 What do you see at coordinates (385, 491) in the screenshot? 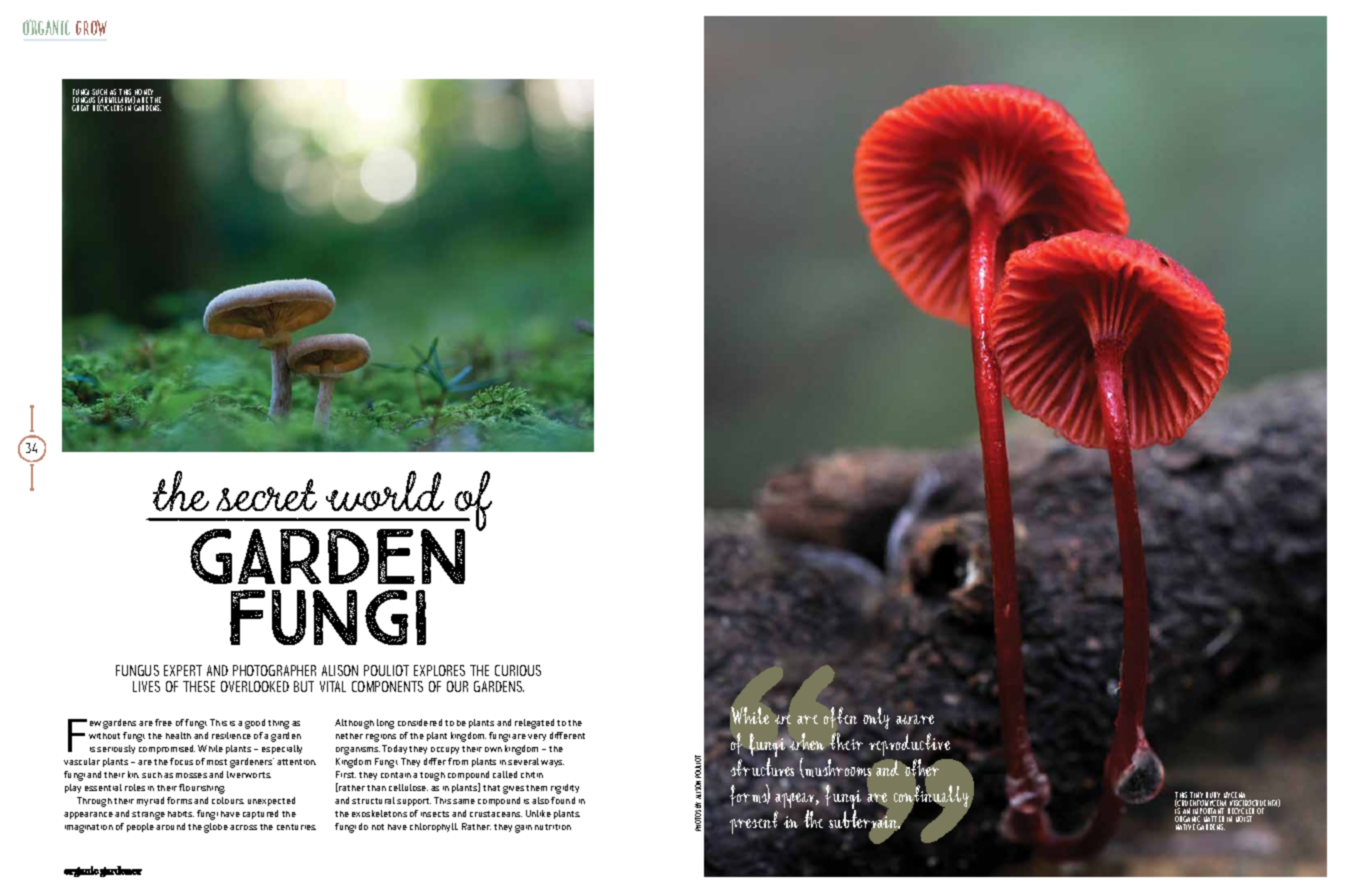
I see `world` at bounding box center [385, 491].
